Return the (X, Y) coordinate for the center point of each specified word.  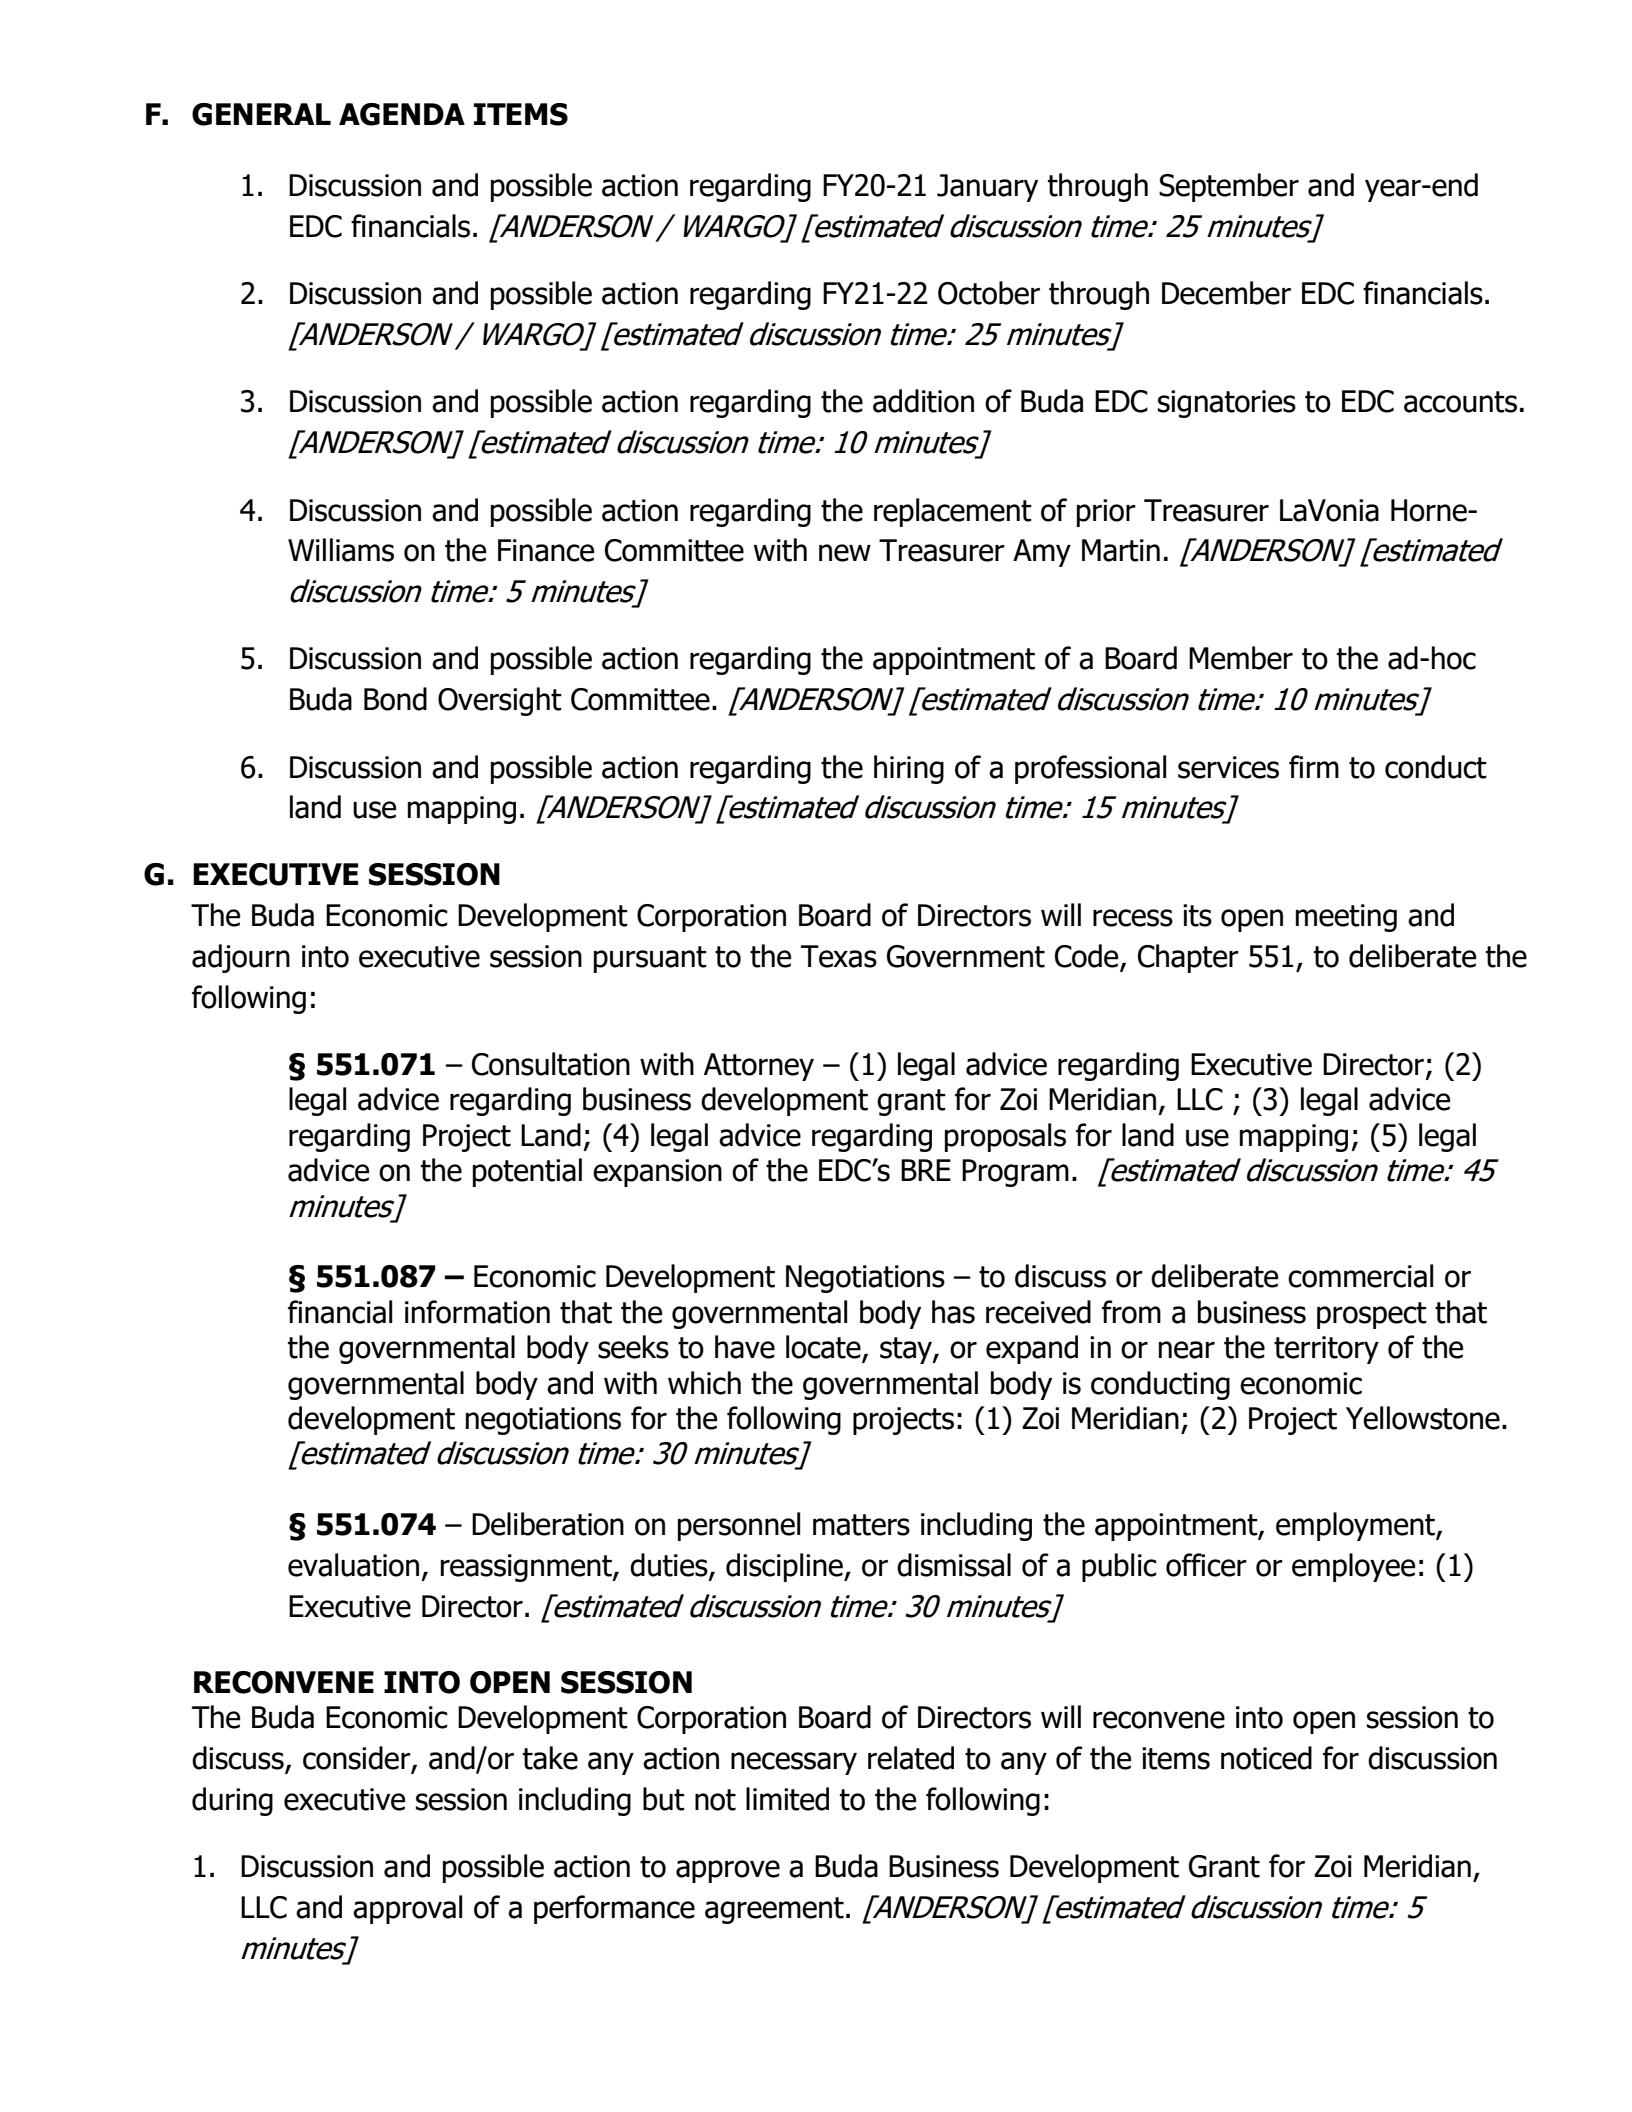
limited (787, 1799)
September (1229, 187)
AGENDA (402, 114)
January (987, 188)
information (477, 1312)
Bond (395, 699)
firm (1314, 766)
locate (824, 1348)
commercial (1360, 1276)
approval (407, 1909)
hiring (909, 769)
